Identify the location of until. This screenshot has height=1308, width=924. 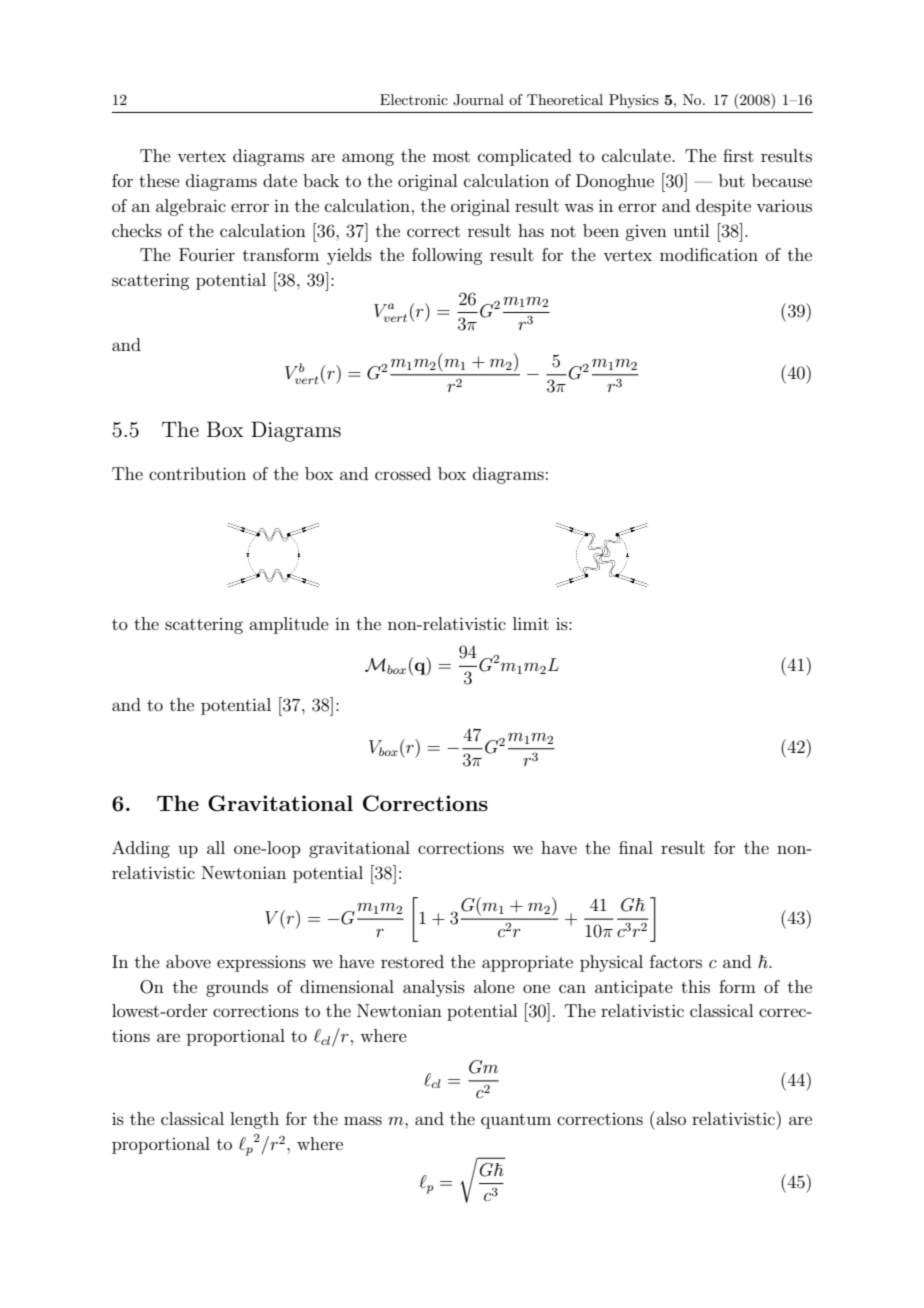
(691, 230).
